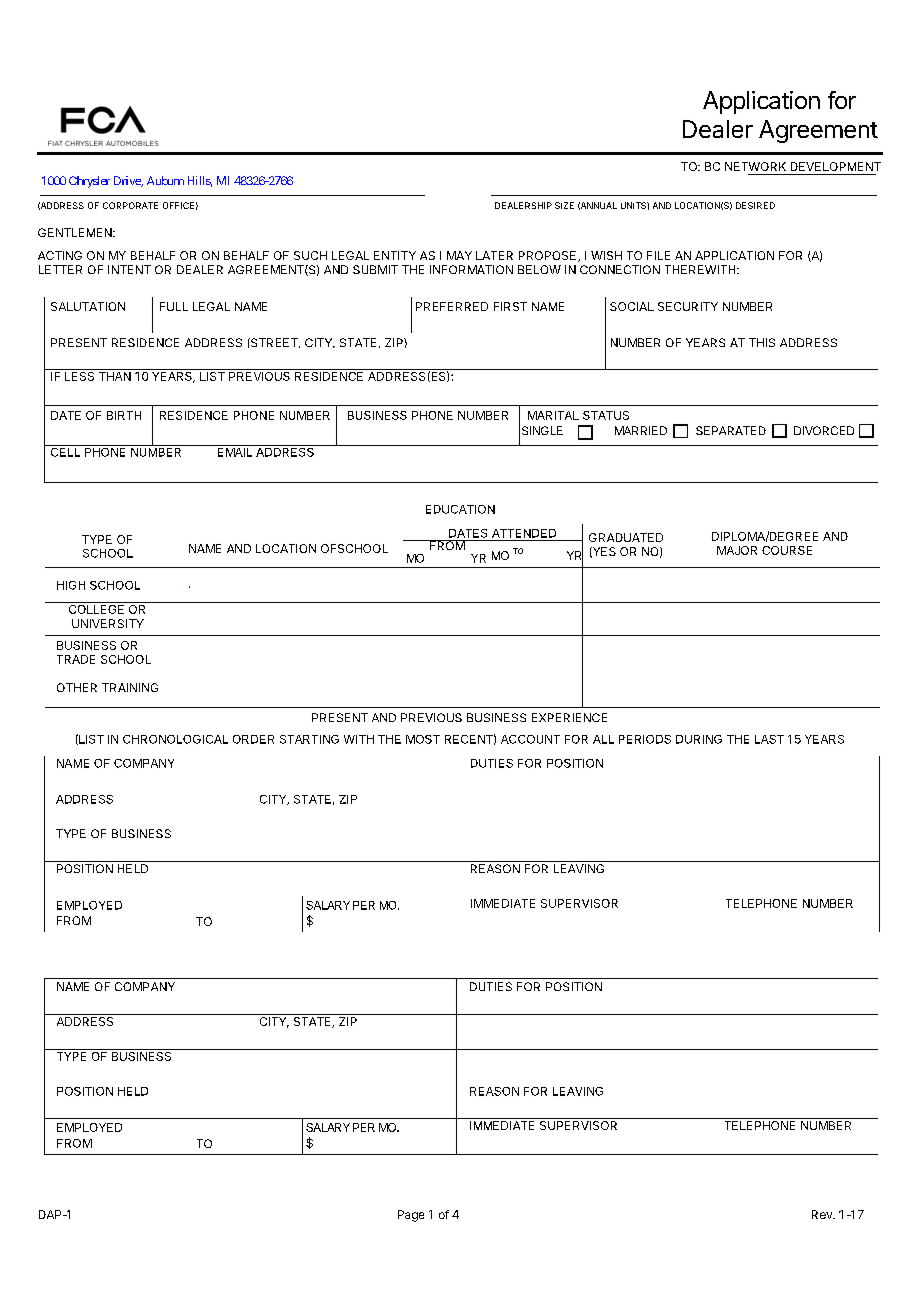 Image resolution: width=924 pixels, height=1308 pixels. I want to click on MOST, so click(423, 739).
